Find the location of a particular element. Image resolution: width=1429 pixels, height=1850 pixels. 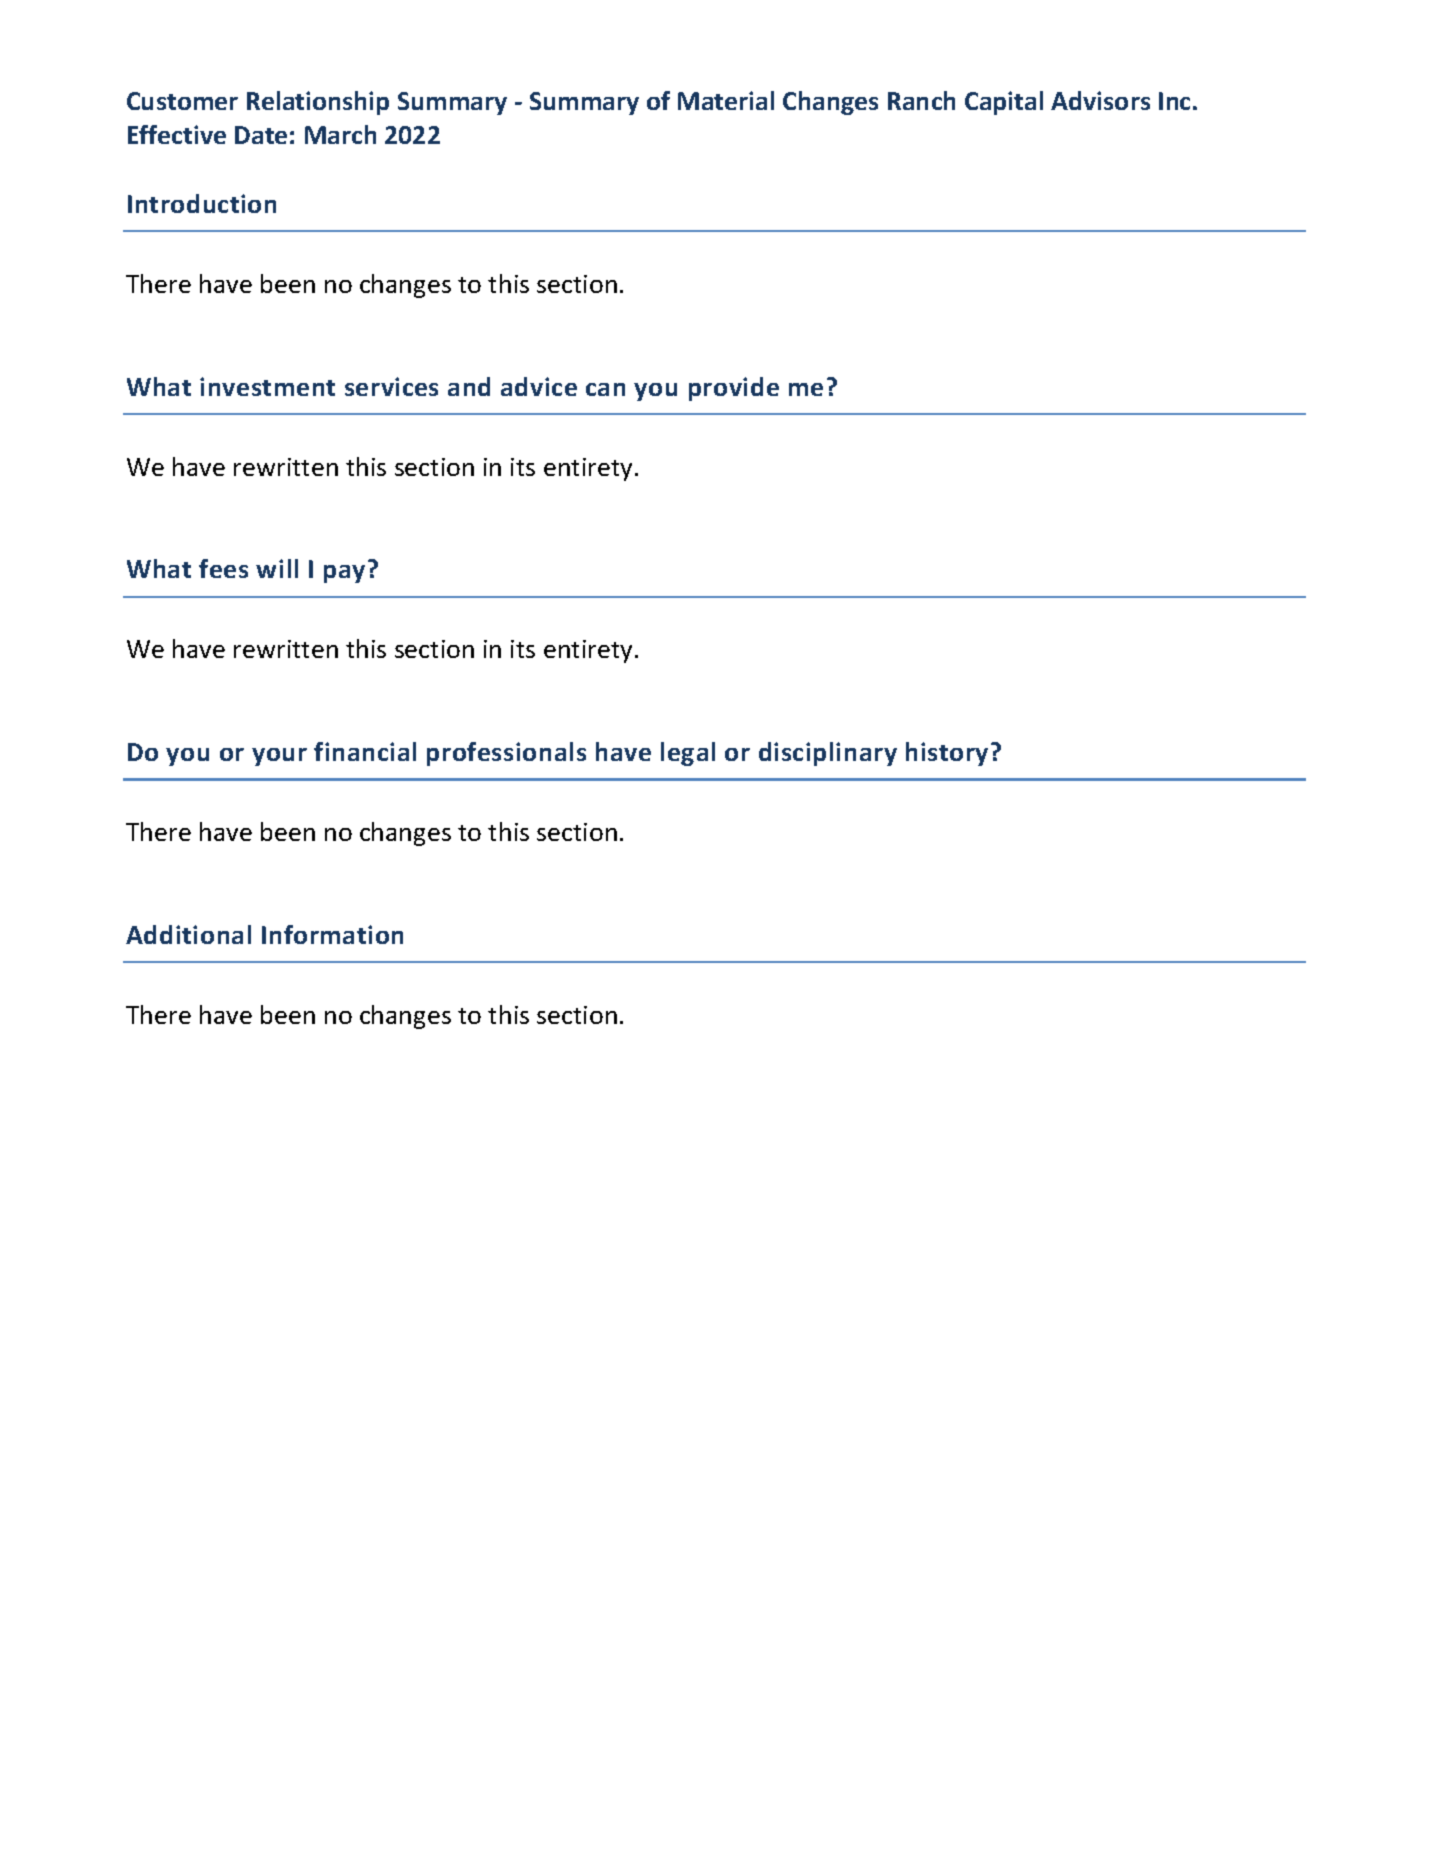

Introduction is located at coordinates (202, 203).
